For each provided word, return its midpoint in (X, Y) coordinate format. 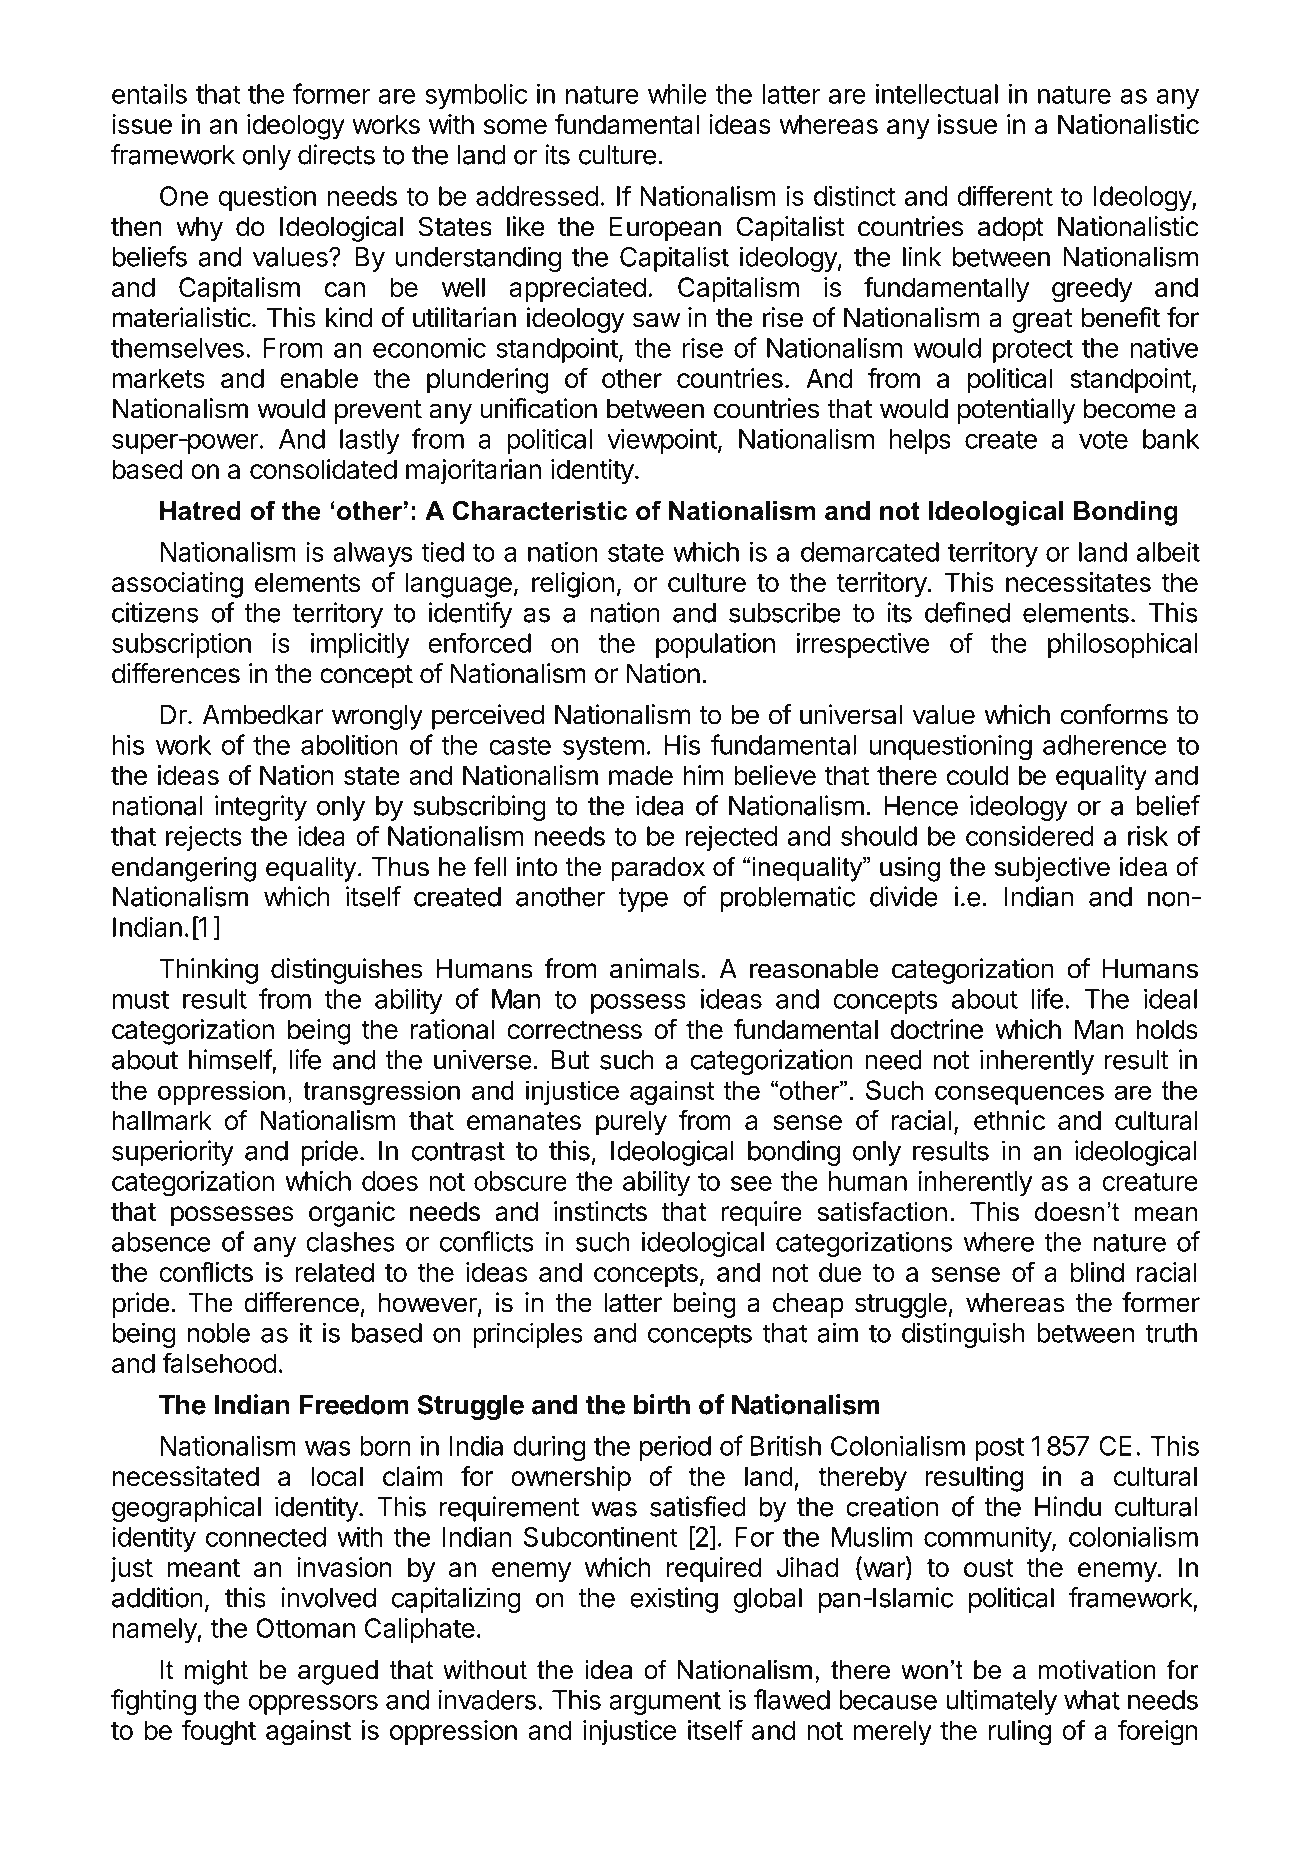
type (643, 900)
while (677, 93)
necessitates (1078, 582)
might (216, 1672)
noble (218, 1333)
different (1005, 195)
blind (1097, 1272)
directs (336, 154)
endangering (184, 869)
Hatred (200, 511)
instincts (600, 1211)
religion (573, 585)
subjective (1052, 869)
